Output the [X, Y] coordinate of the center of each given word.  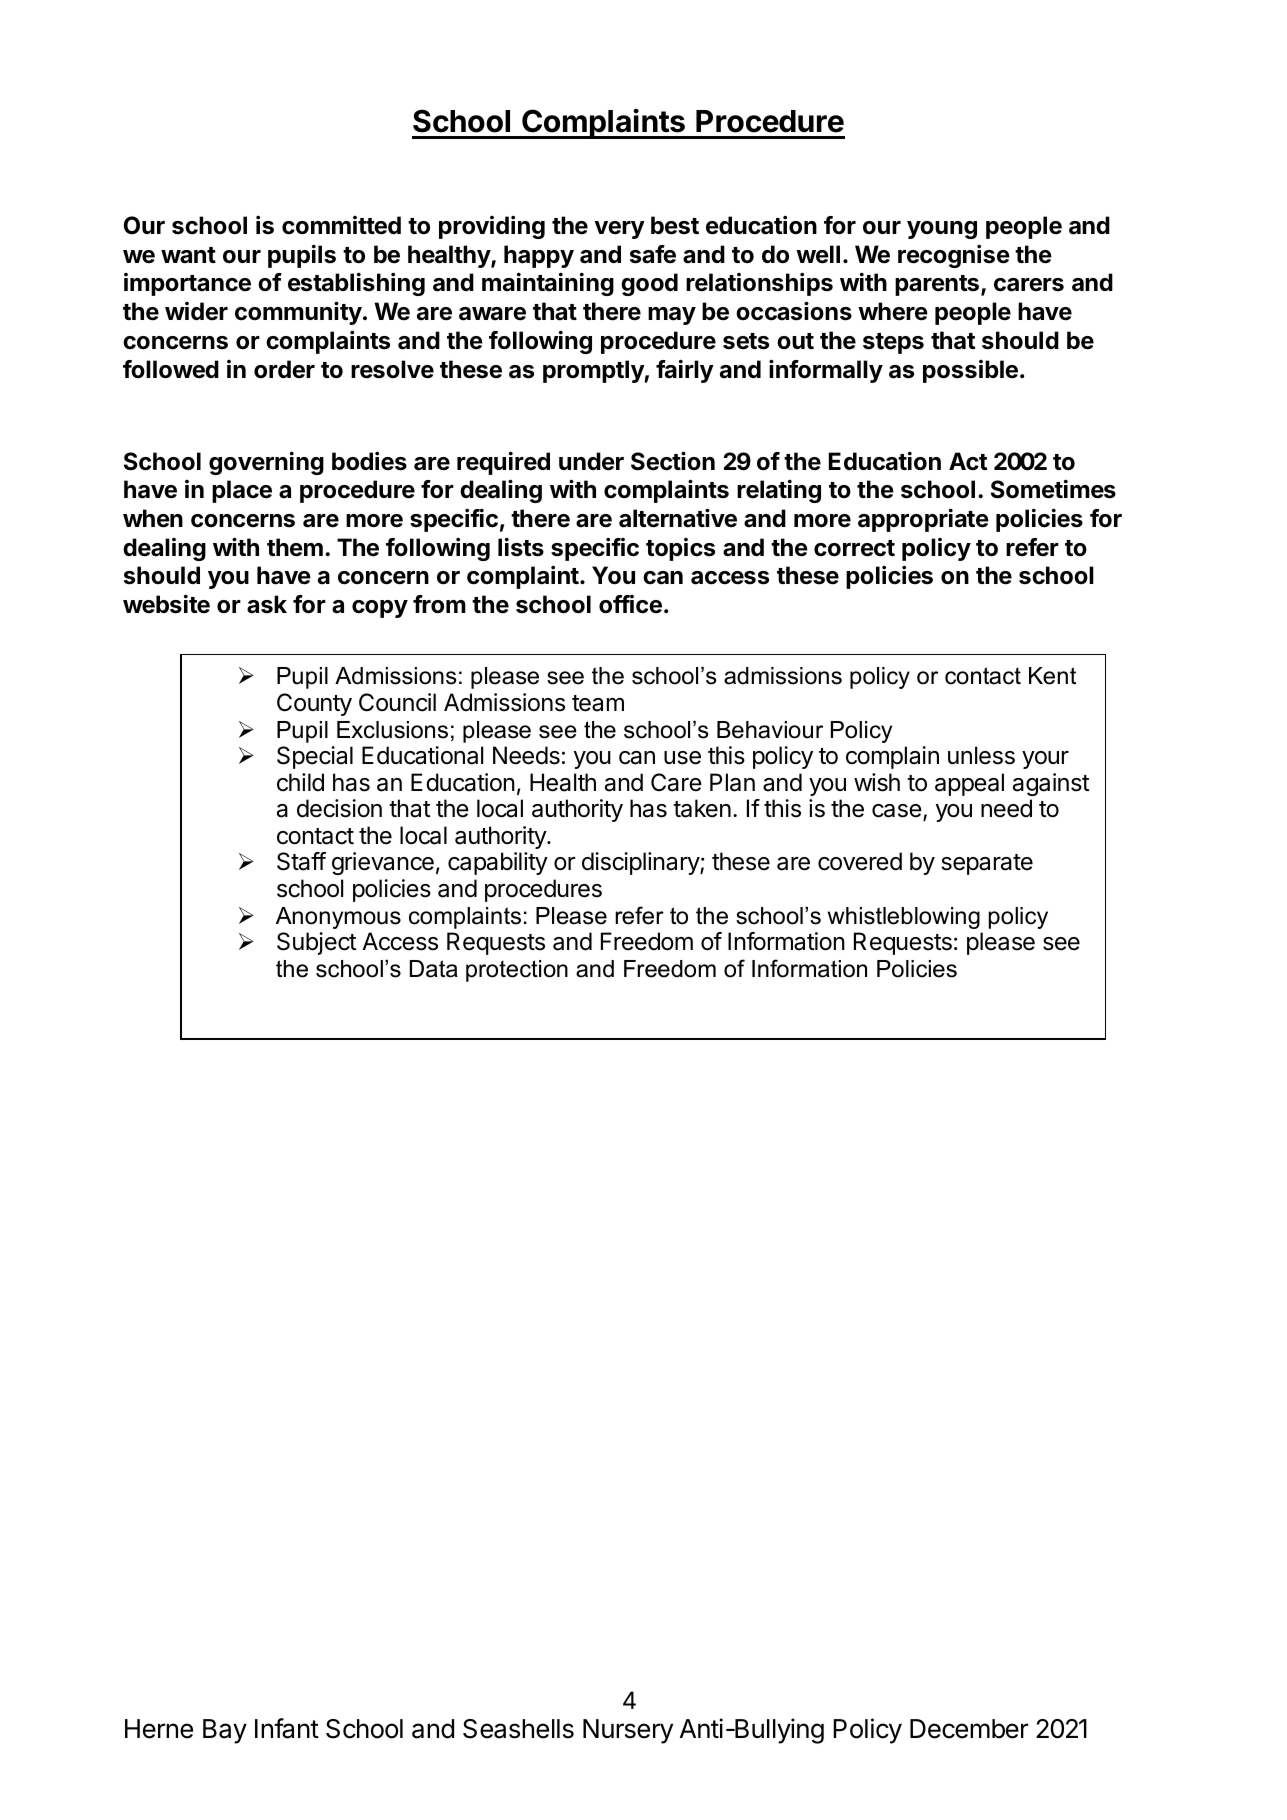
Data [434, 969]
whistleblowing [904, 918]
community [298, 313]
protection [517, 971]
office [630, 604]
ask [267, 604]
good [649, 284]
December [969, 1729]
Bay [225, 1731]
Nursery [628, 1731]
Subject [316, 943]
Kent [1052, 676]
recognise [954, 256]
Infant [287, 1728]
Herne [159, 1729]
